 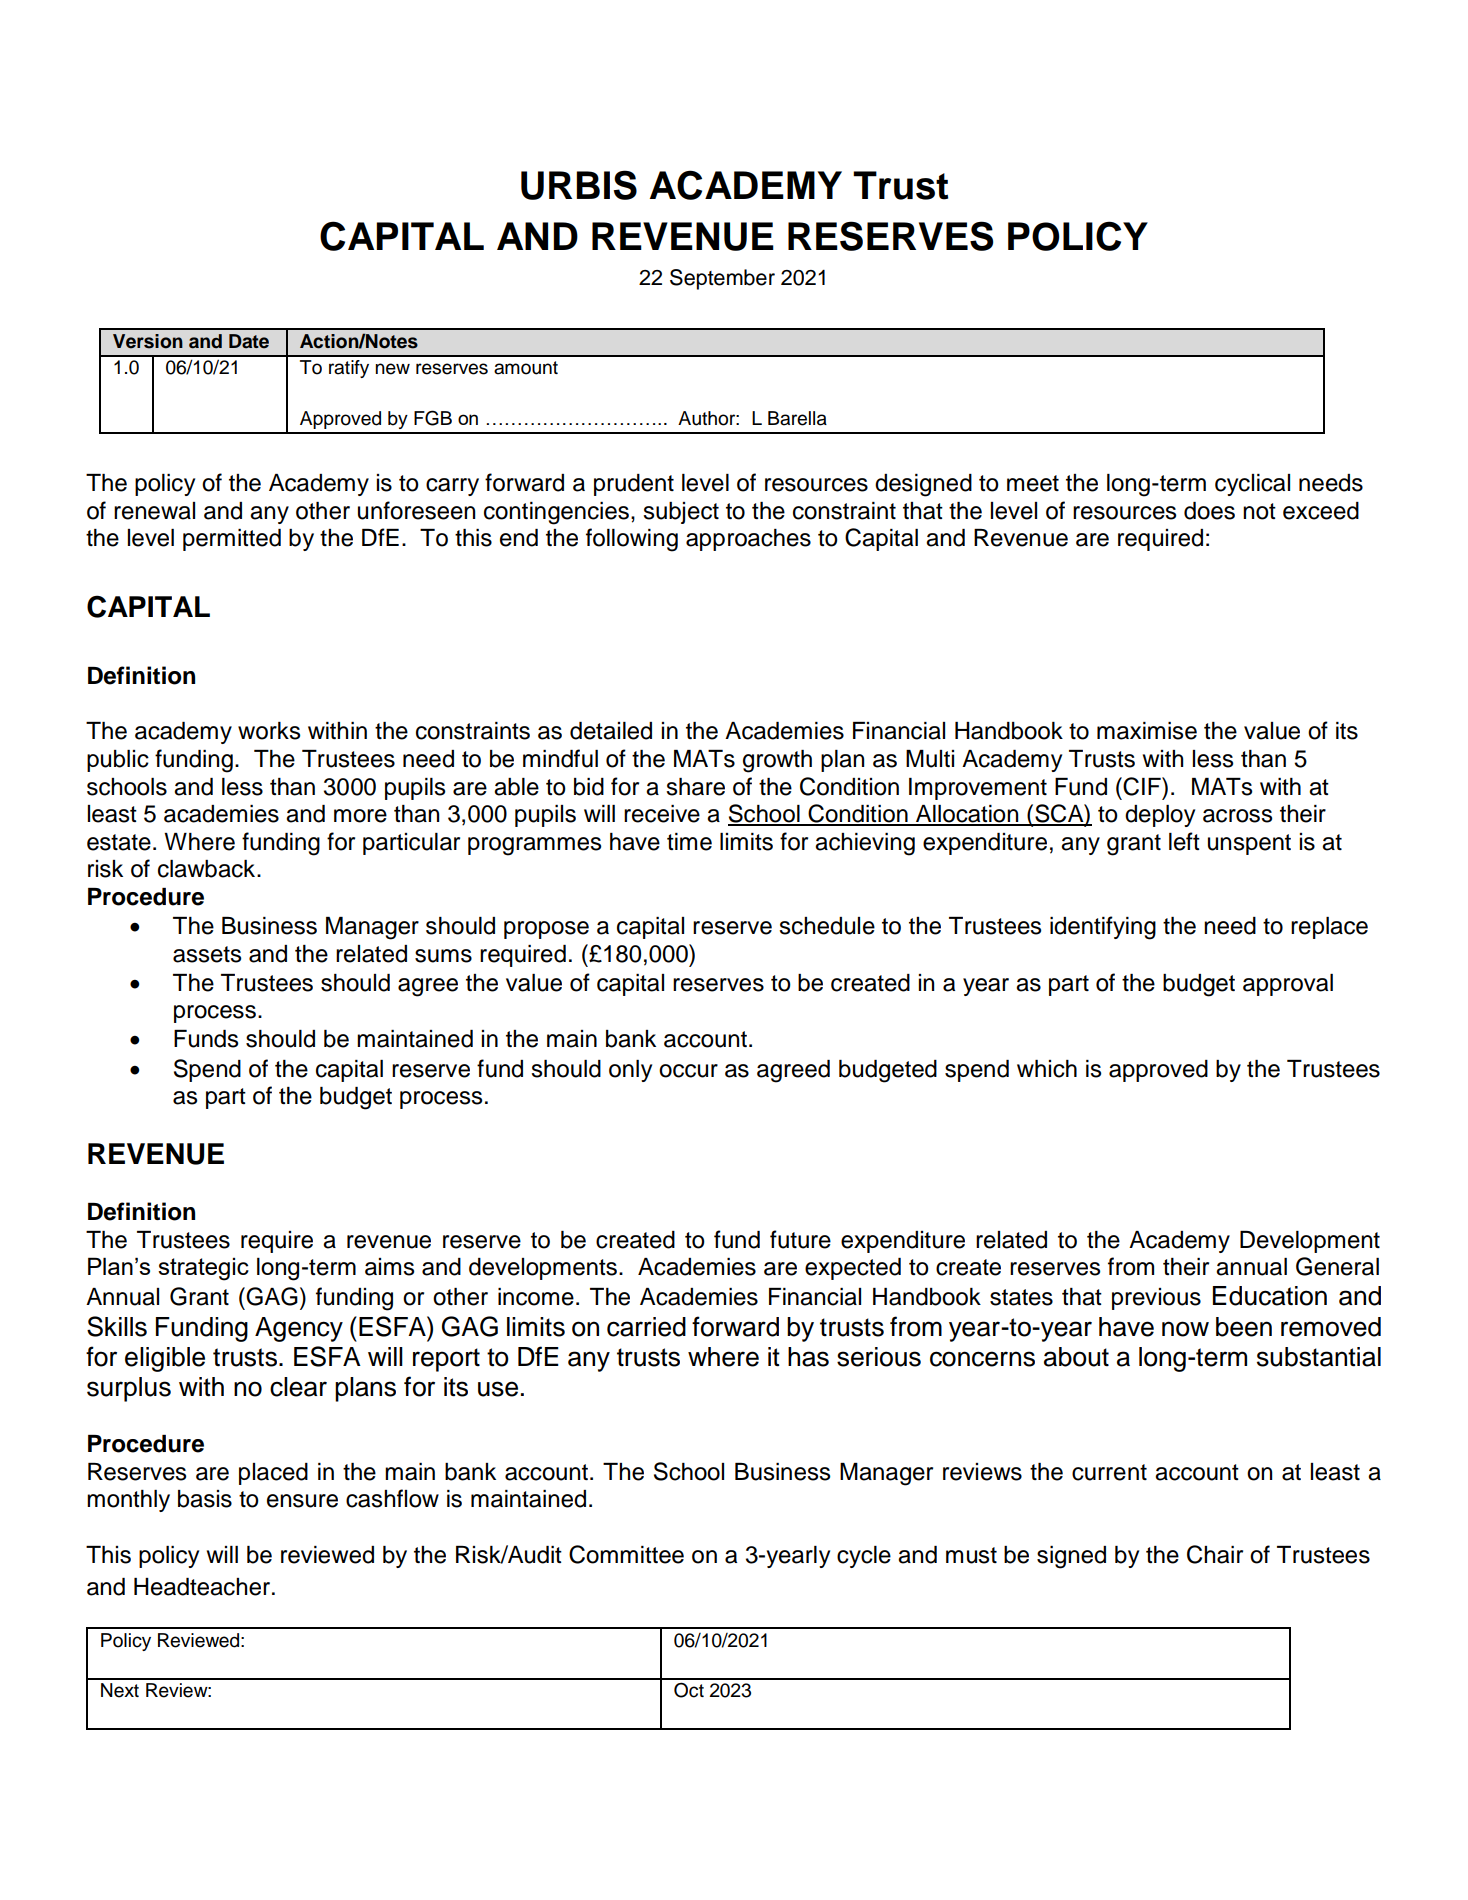 What do you see at coordinates (207, 954) in the screenshot?
I see `assets` at bounding box center [207, 954].
